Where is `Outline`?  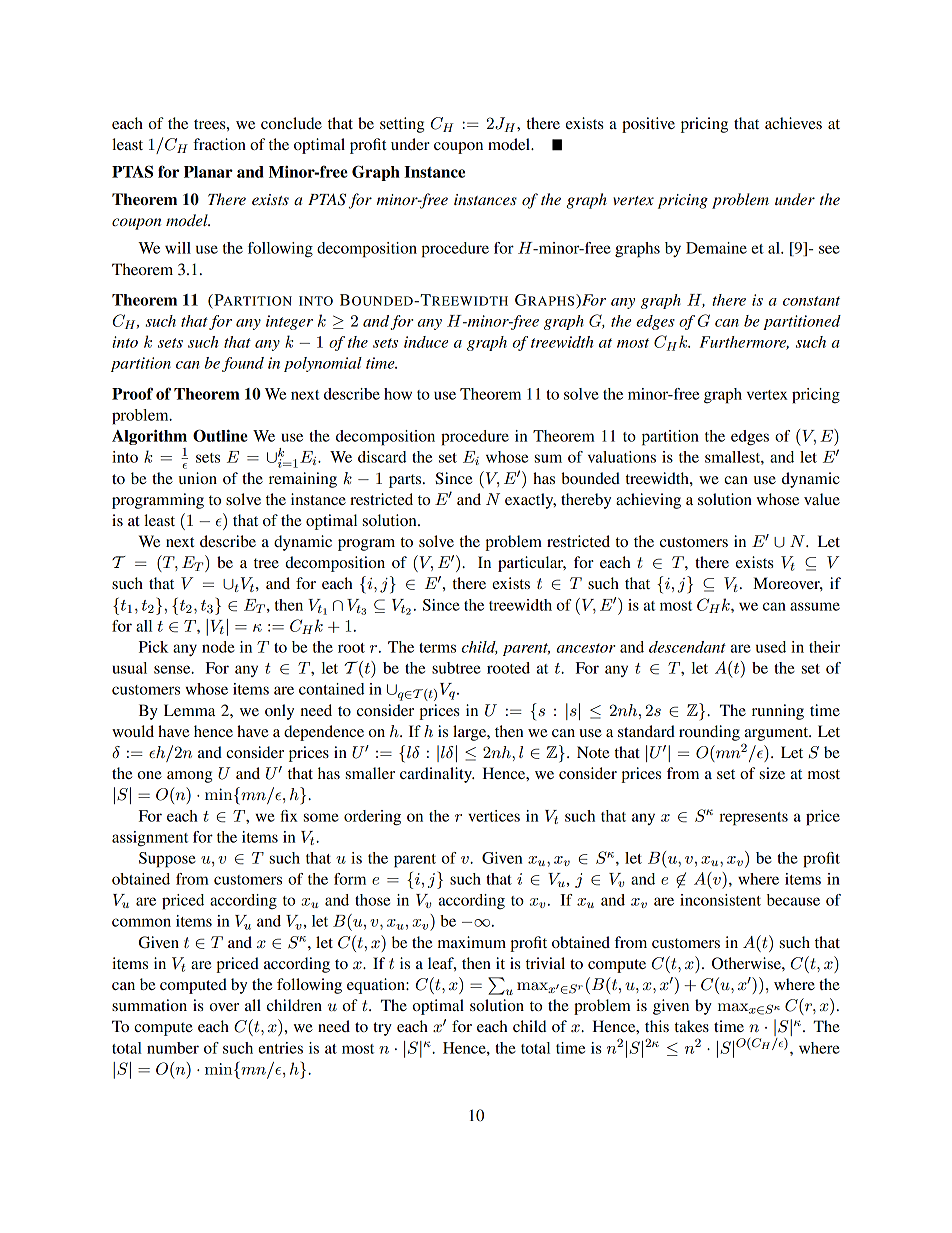
Outline is located at coordinates (220, 435).
